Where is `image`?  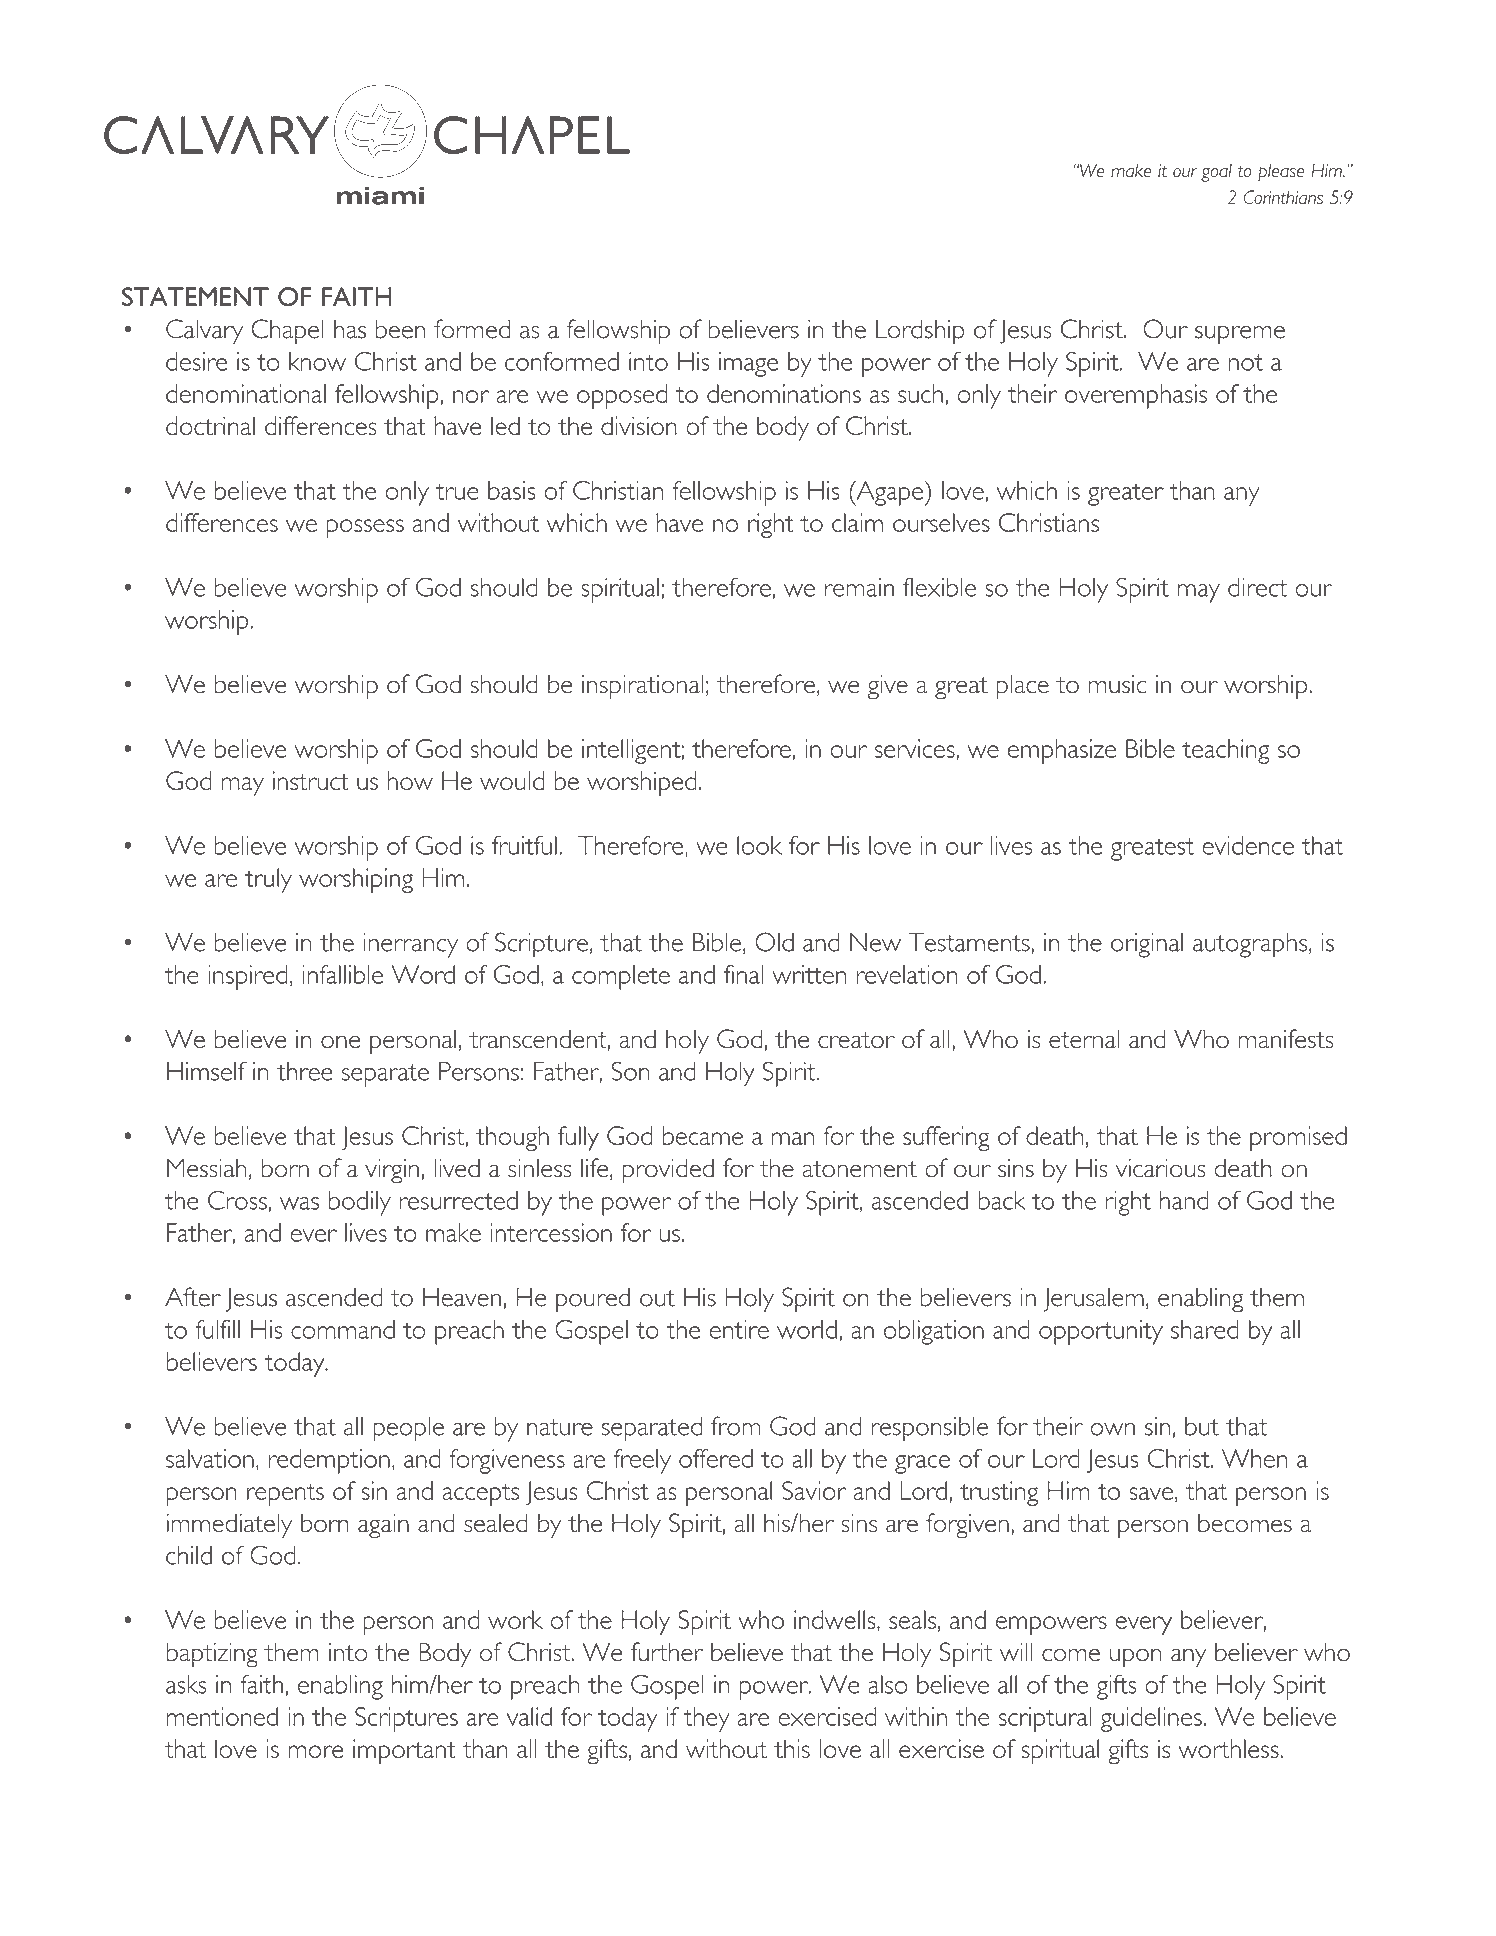
image is located at coordinates (749, 364).
